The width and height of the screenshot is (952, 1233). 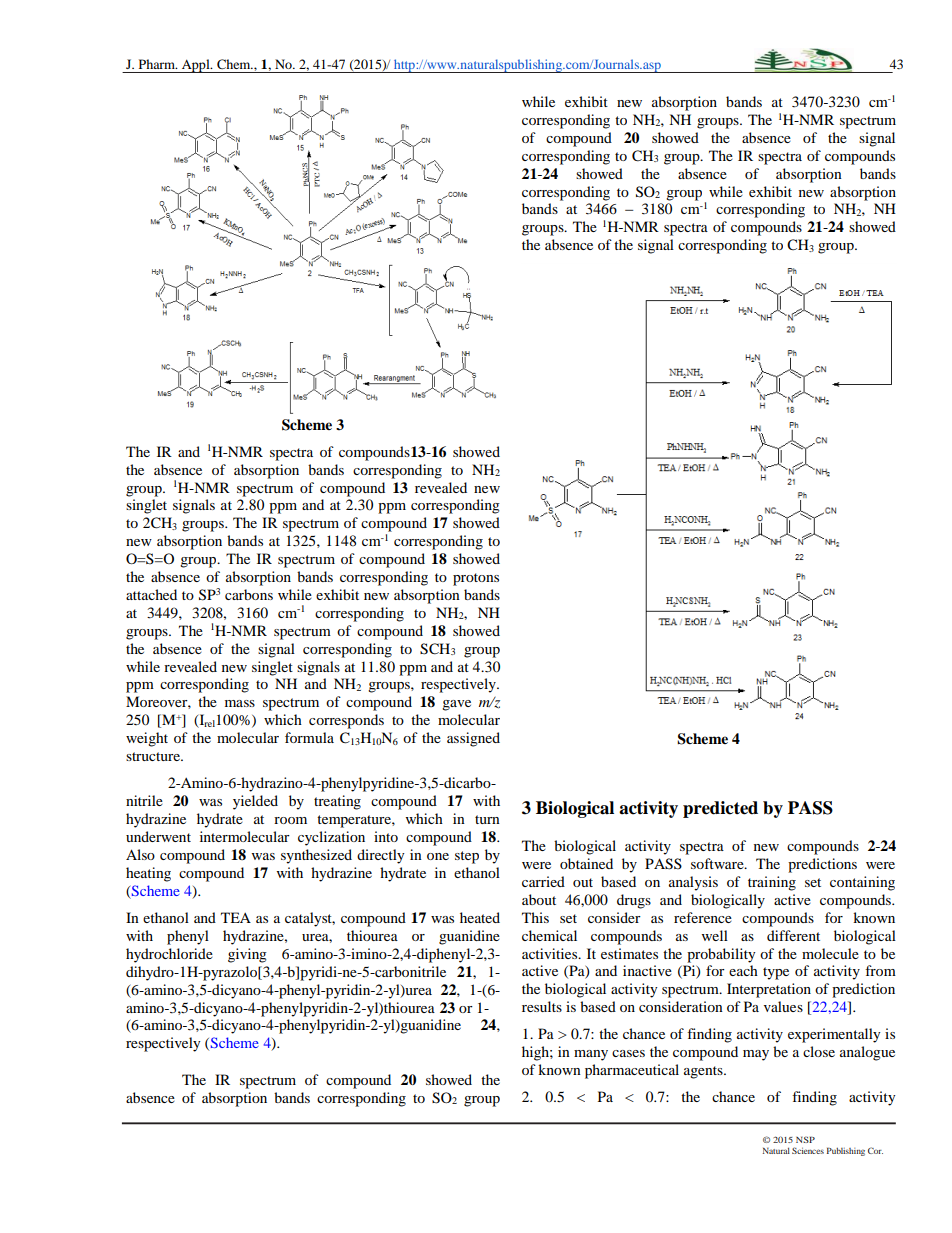 I want to click on protons, so click(x=476, y=579).
